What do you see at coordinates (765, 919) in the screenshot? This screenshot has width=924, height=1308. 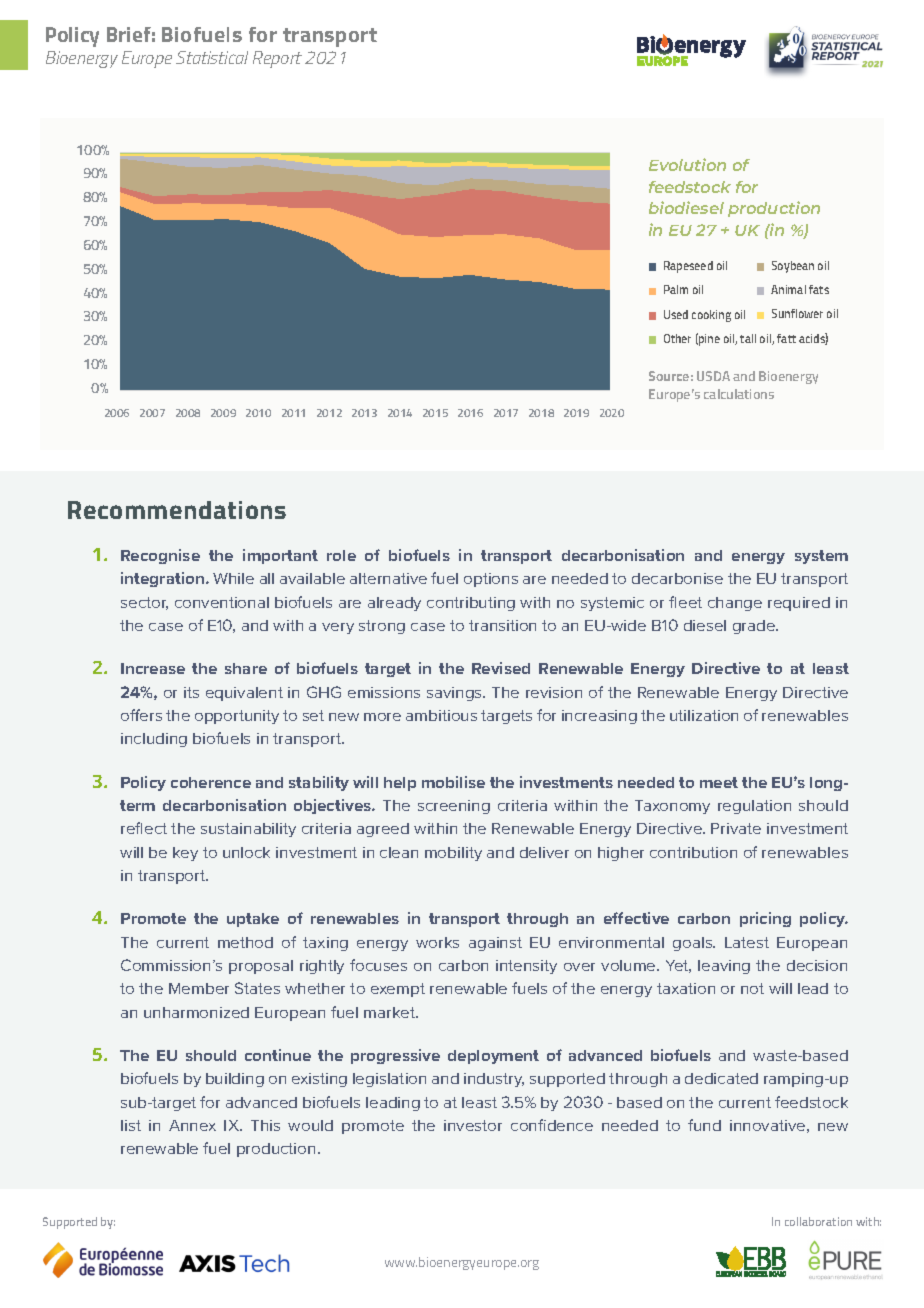 I see `pricing` at bounding box center [765, 919].
